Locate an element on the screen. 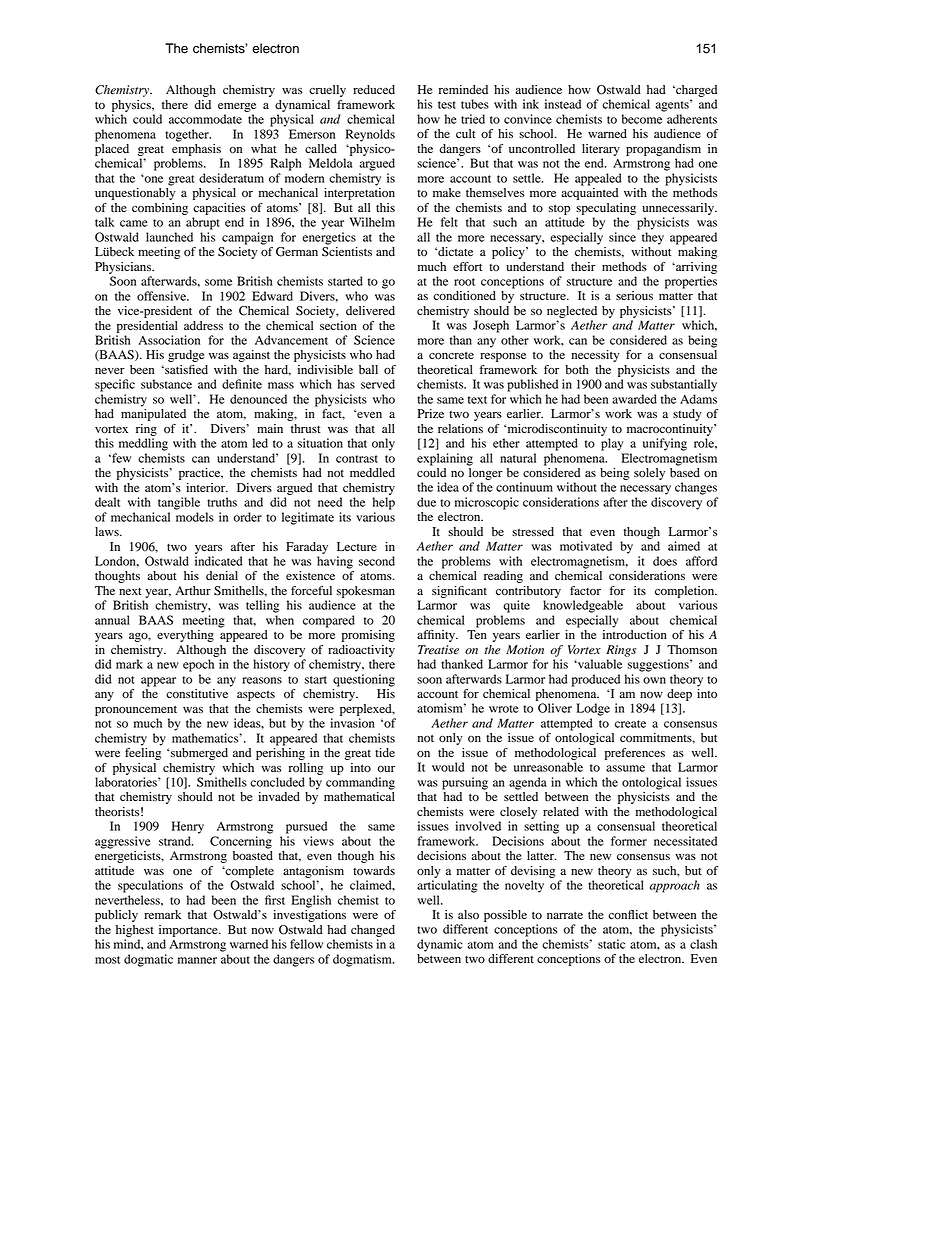 This screenshot has width=952, height=1233. become is located at coordinates (642, 119).
